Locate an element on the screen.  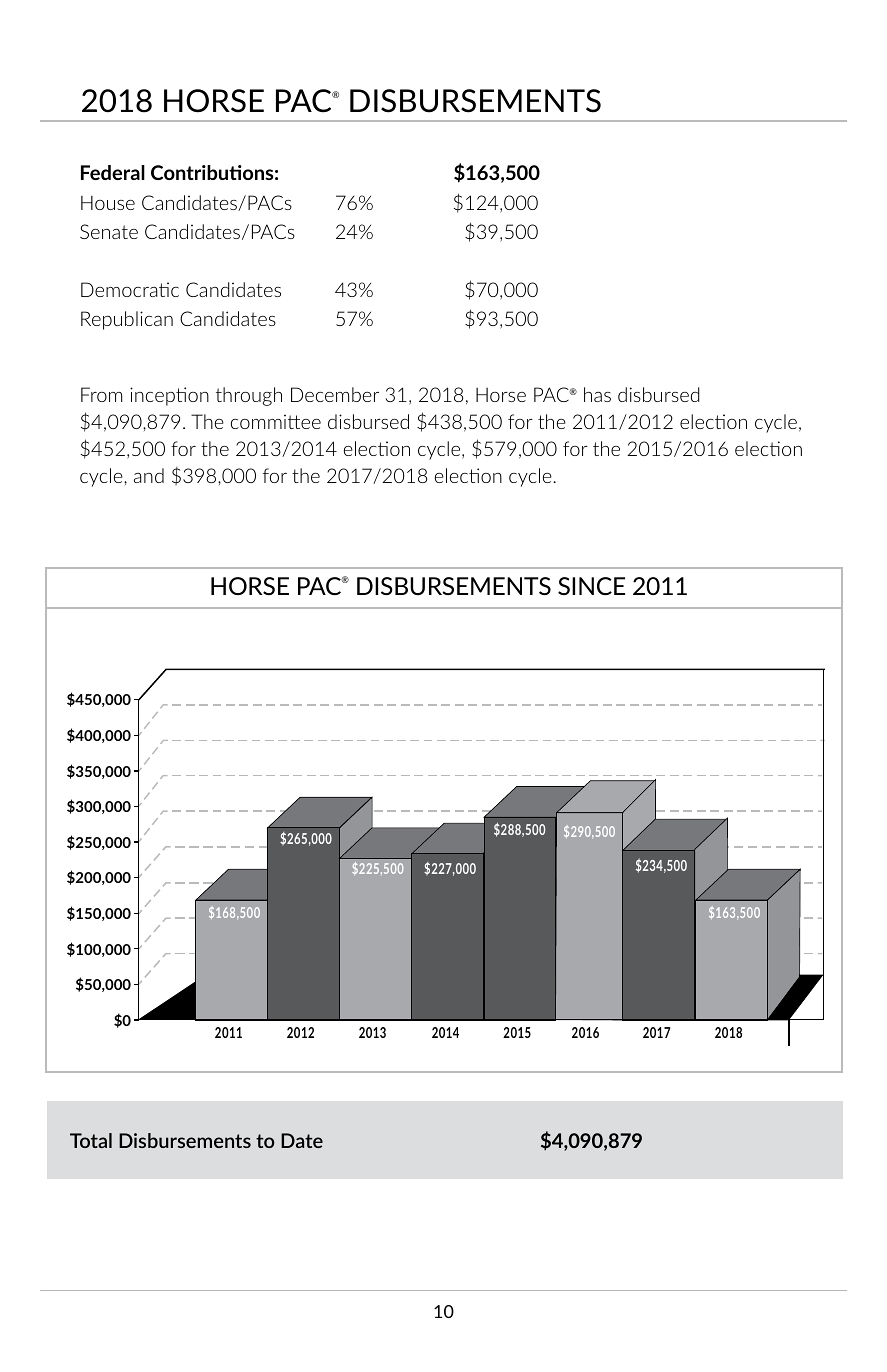
December is located at coordinates (335, 394).
